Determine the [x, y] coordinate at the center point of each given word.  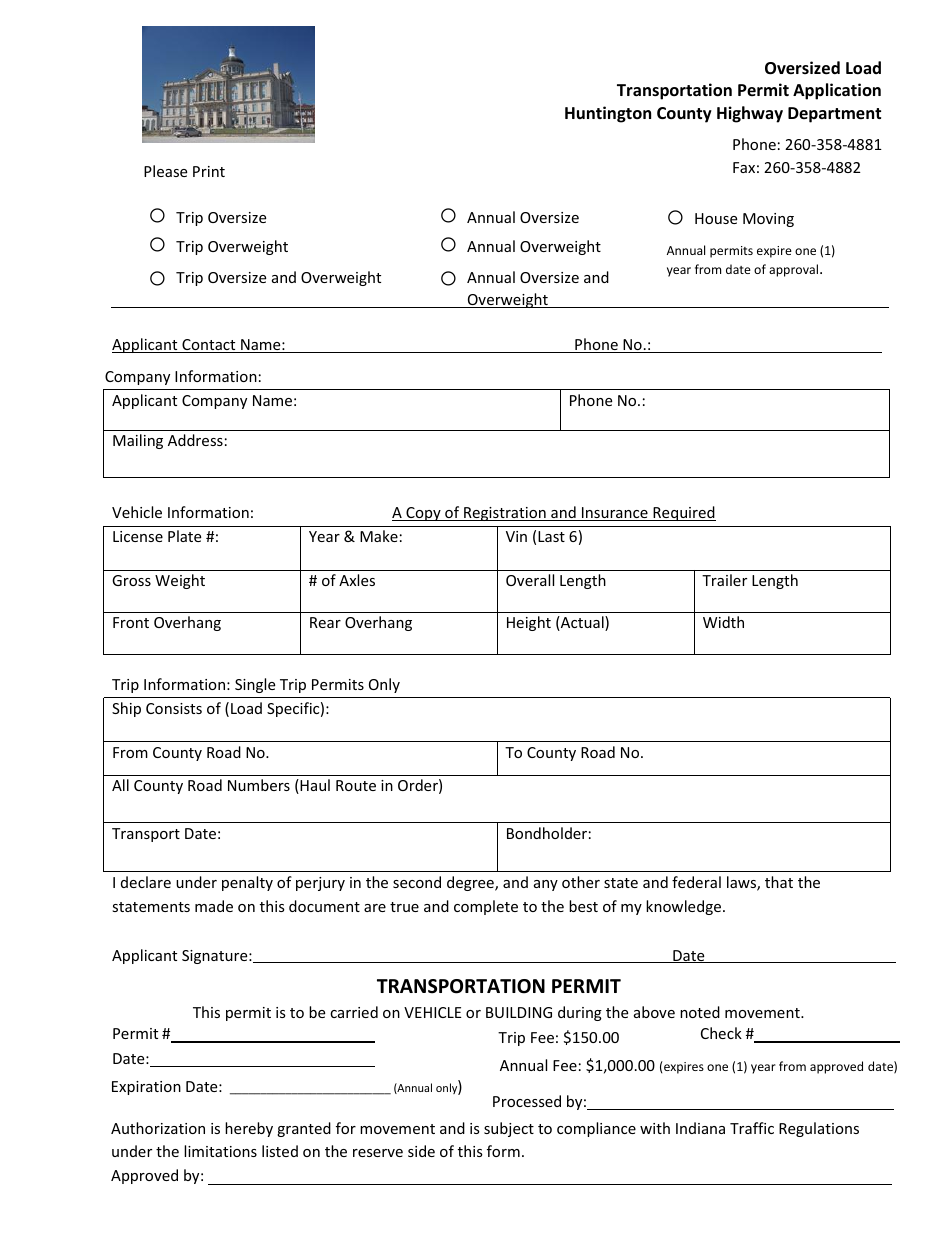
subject [509, 1129]
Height [529, 623]
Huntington [608, 114]
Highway [750, 114]
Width [723, 622]
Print [209, 171]
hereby [249, 1129]
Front [131, 622]
